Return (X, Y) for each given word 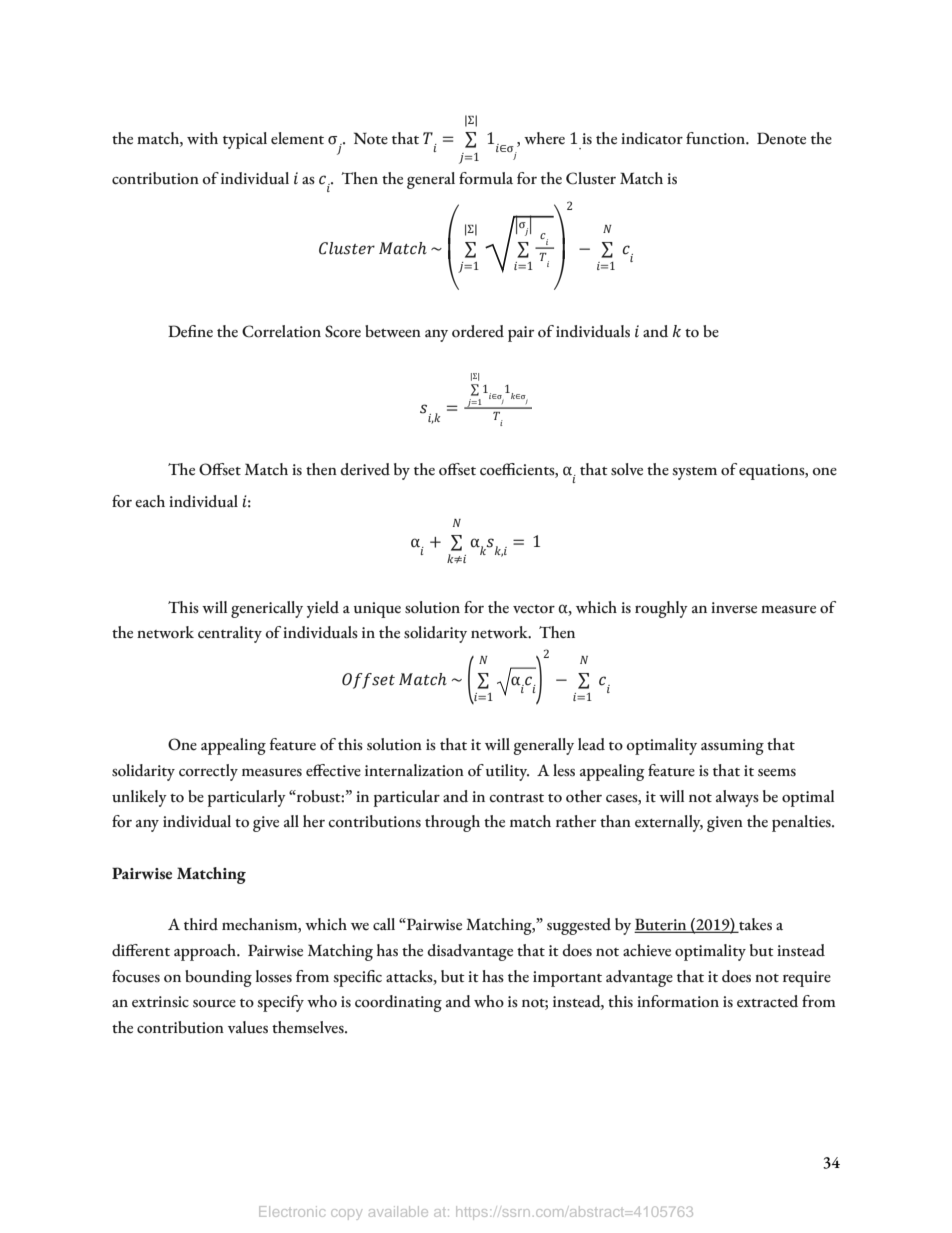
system (694, 473)
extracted (767, 1001)
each (150, 501)
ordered (478, 331)
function (716, 138)
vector (534, 609)
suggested (579, 926)
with (202, 138)
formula (486, 178)
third (201, 924)
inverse (734, 608)
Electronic (292, 1211)
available (398, 1211)
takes (754, 925)
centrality (230, 634)
